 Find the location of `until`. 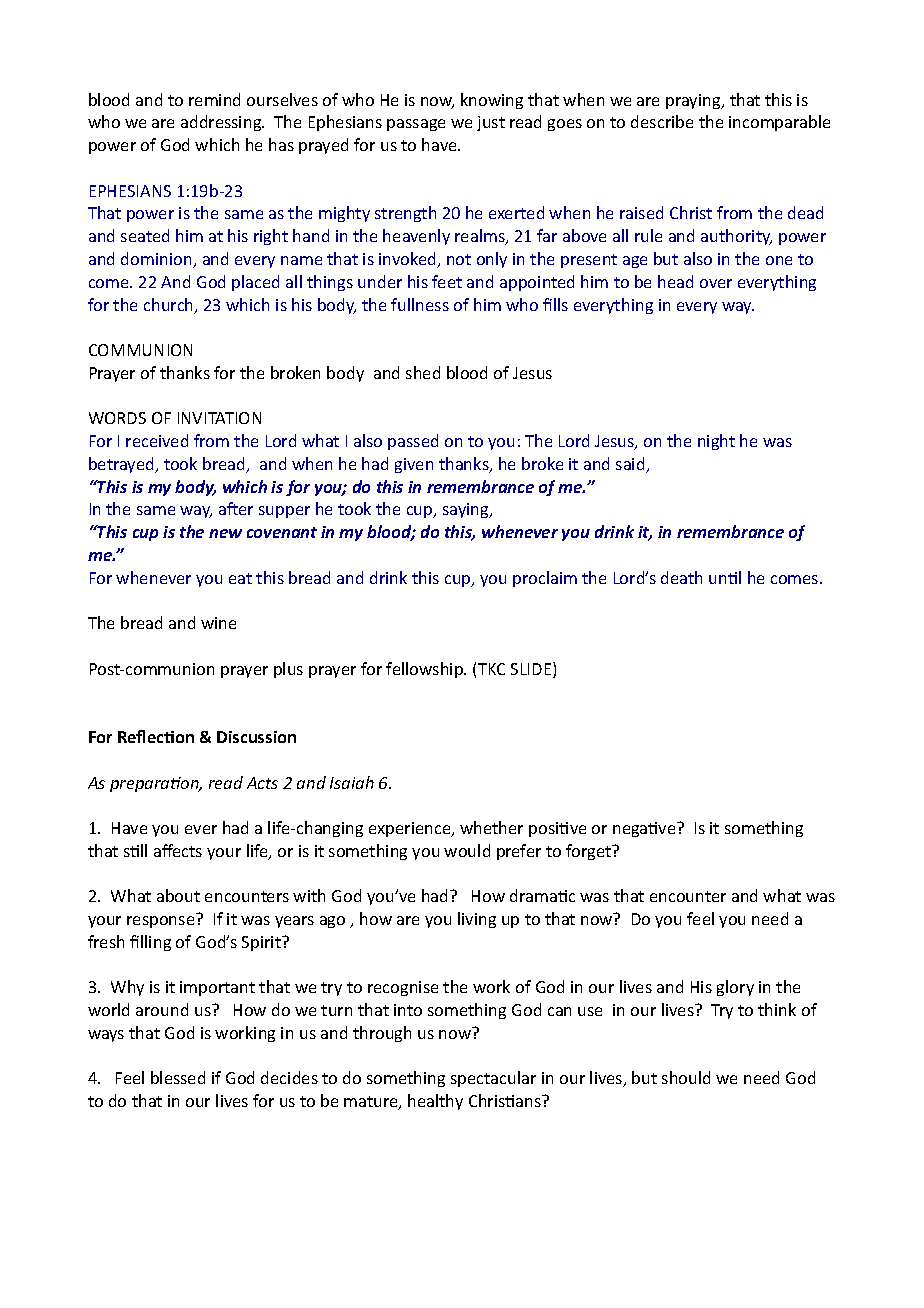

until is located at coordinates (725, 577).
